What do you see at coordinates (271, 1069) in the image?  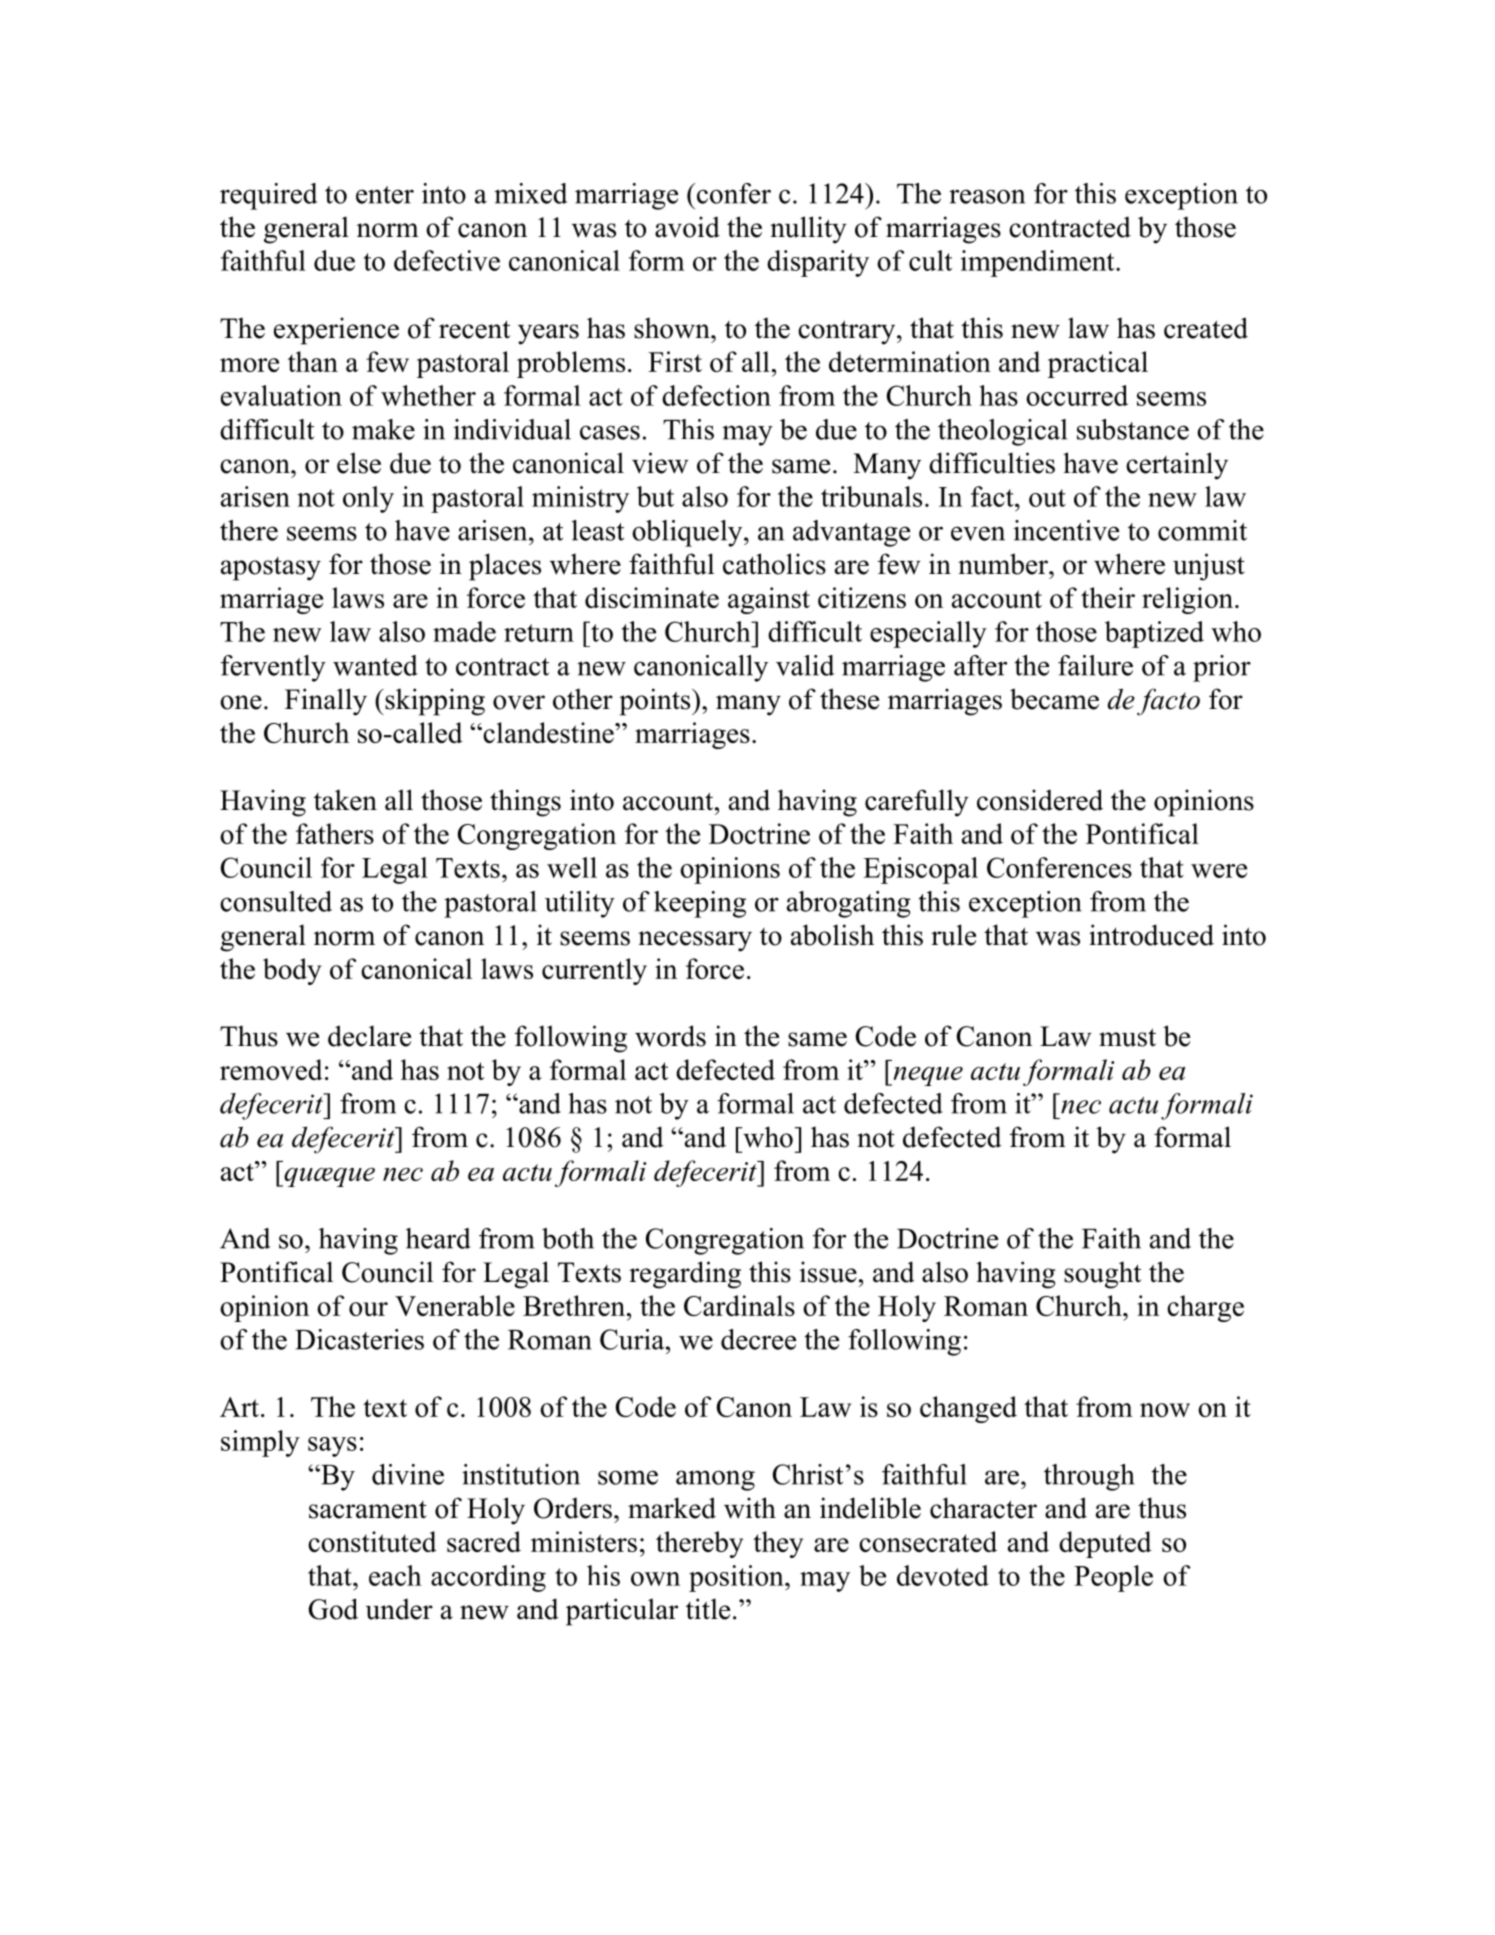 I see `removed` at bounding box center [271, 1069].
